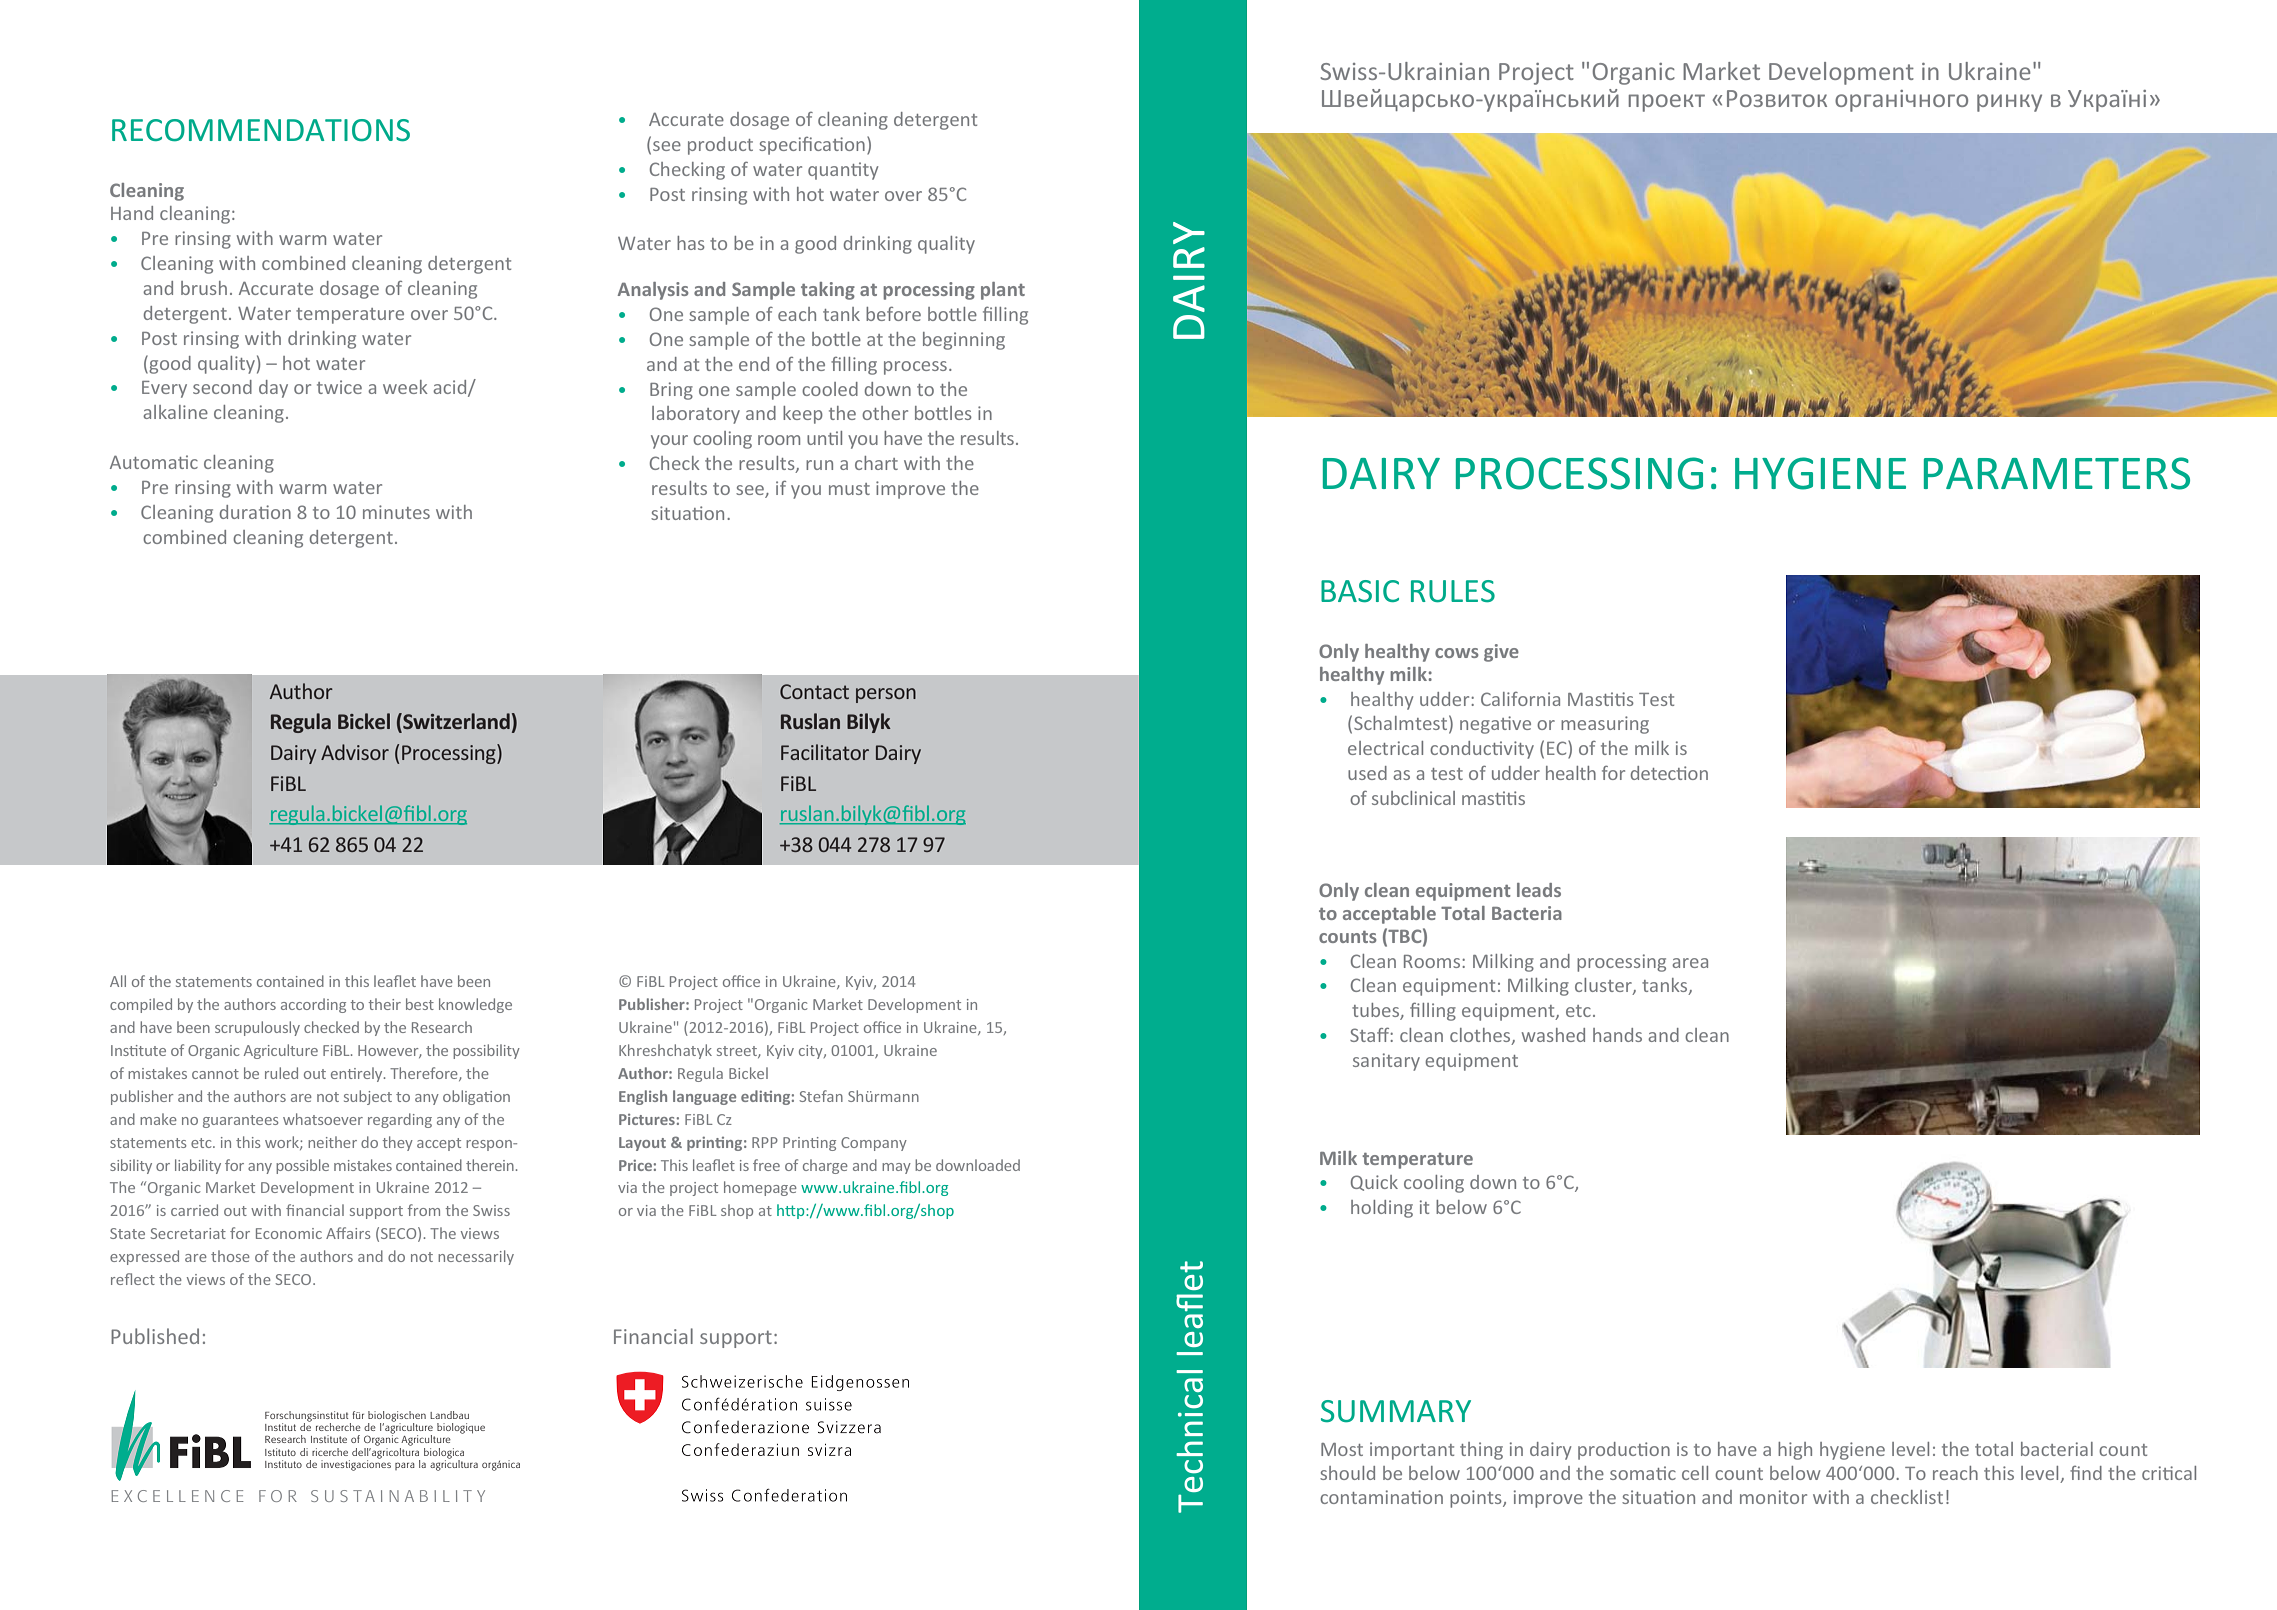 This screenshot has height=1610, width=2277. Describe the element at coordinates (1386, 1062) in the screenshot. I see `sanitary` at that location.
